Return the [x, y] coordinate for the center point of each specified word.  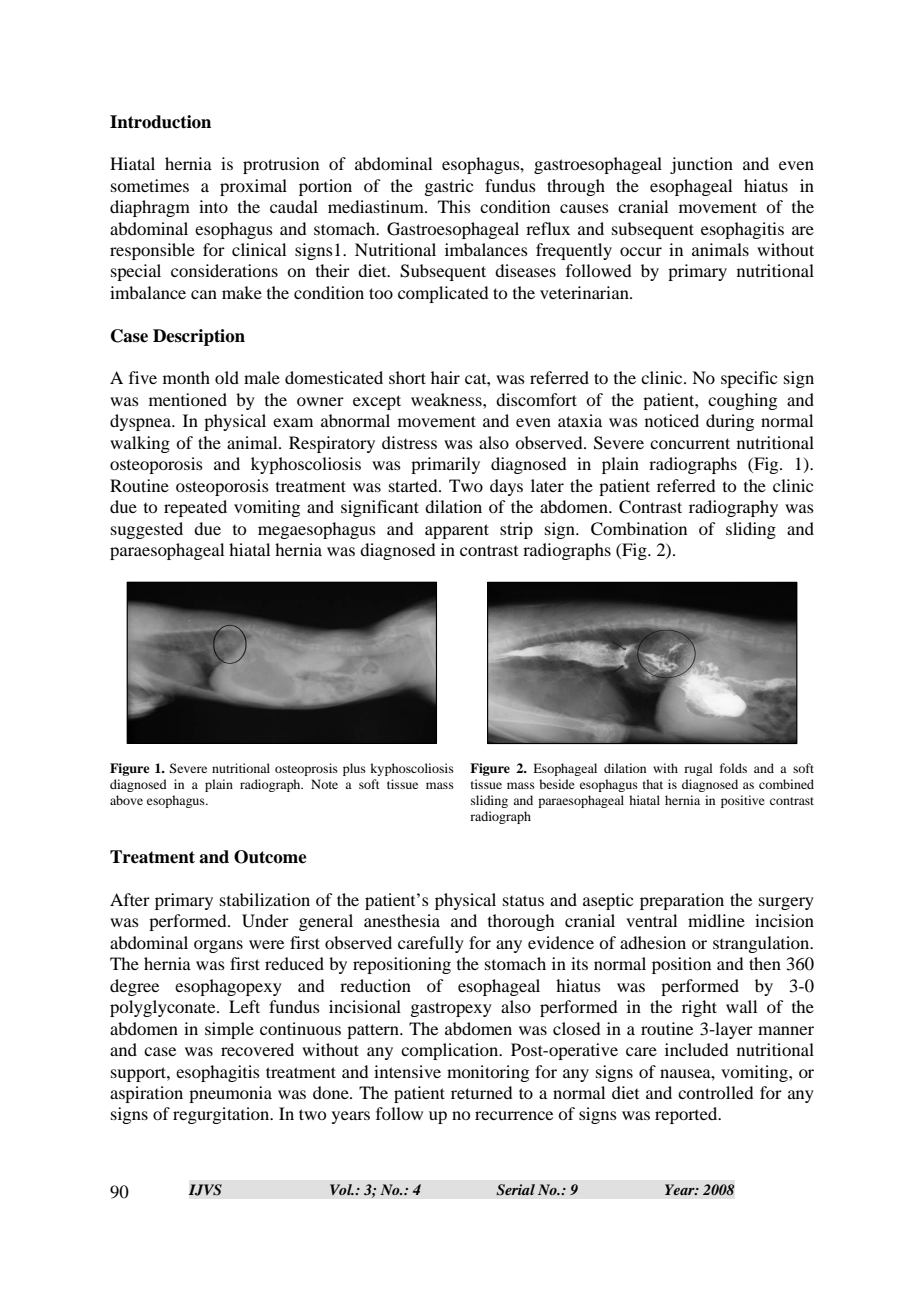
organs [218, 946]
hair [445, 377]
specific [749, 379]
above [126, 800]
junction [701, 165]
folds [733, 768]
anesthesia [402, 920]
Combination [639, 529]
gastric [448, 187]
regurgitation [222, 1115]
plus [354, 769]
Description [199, 337]
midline [716, 920]
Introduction [160, 122]
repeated [195, 508]
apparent [457, 531]
